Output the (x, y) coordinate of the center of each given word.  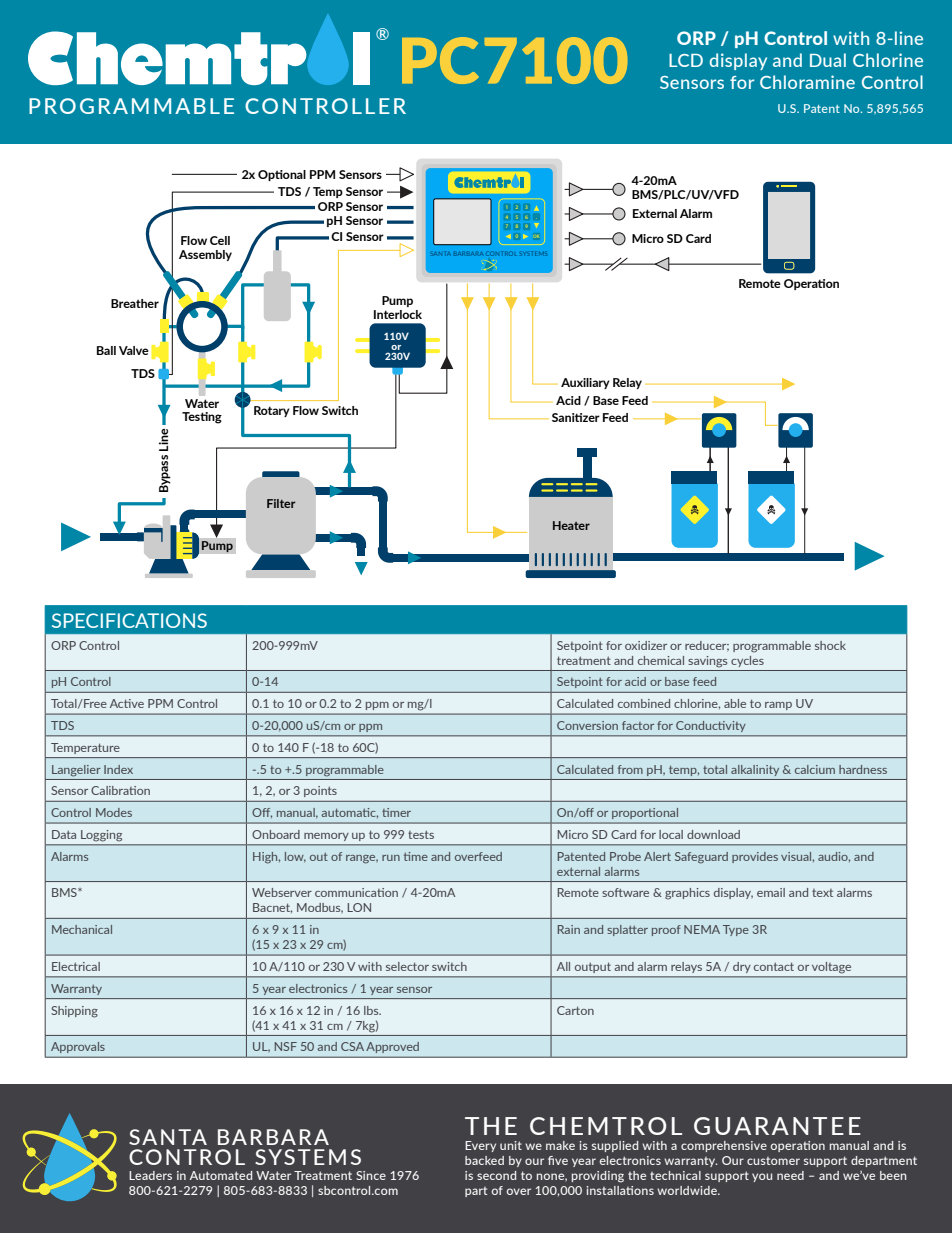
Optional (282, 175)
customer (773, 1161)
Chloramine (807, 82)
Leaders (150, 1175)
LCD (686, 60)
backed (484, 1160)
